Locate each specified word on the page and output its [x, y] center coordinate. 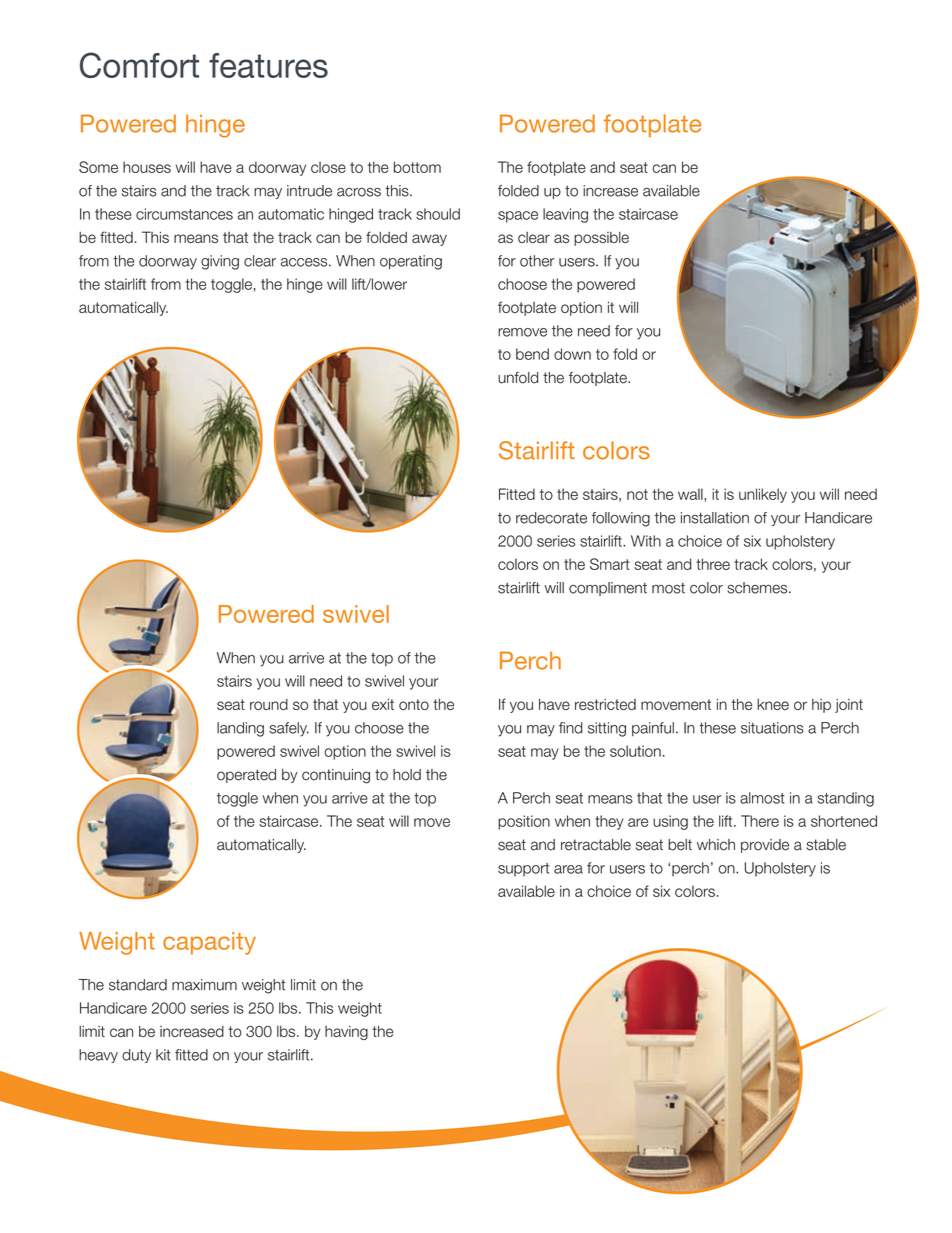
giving [220, 262]
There [760, 821]
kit [163, 1055]
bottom [417, 167]
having [346, 1033]
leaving [565, 215]
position [524, 822]
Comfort [139, 65]
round [269, 704]
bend [532, 354]
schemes [758, 588]
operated [246, 776]
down [572, 354]
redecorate [551, 518]
